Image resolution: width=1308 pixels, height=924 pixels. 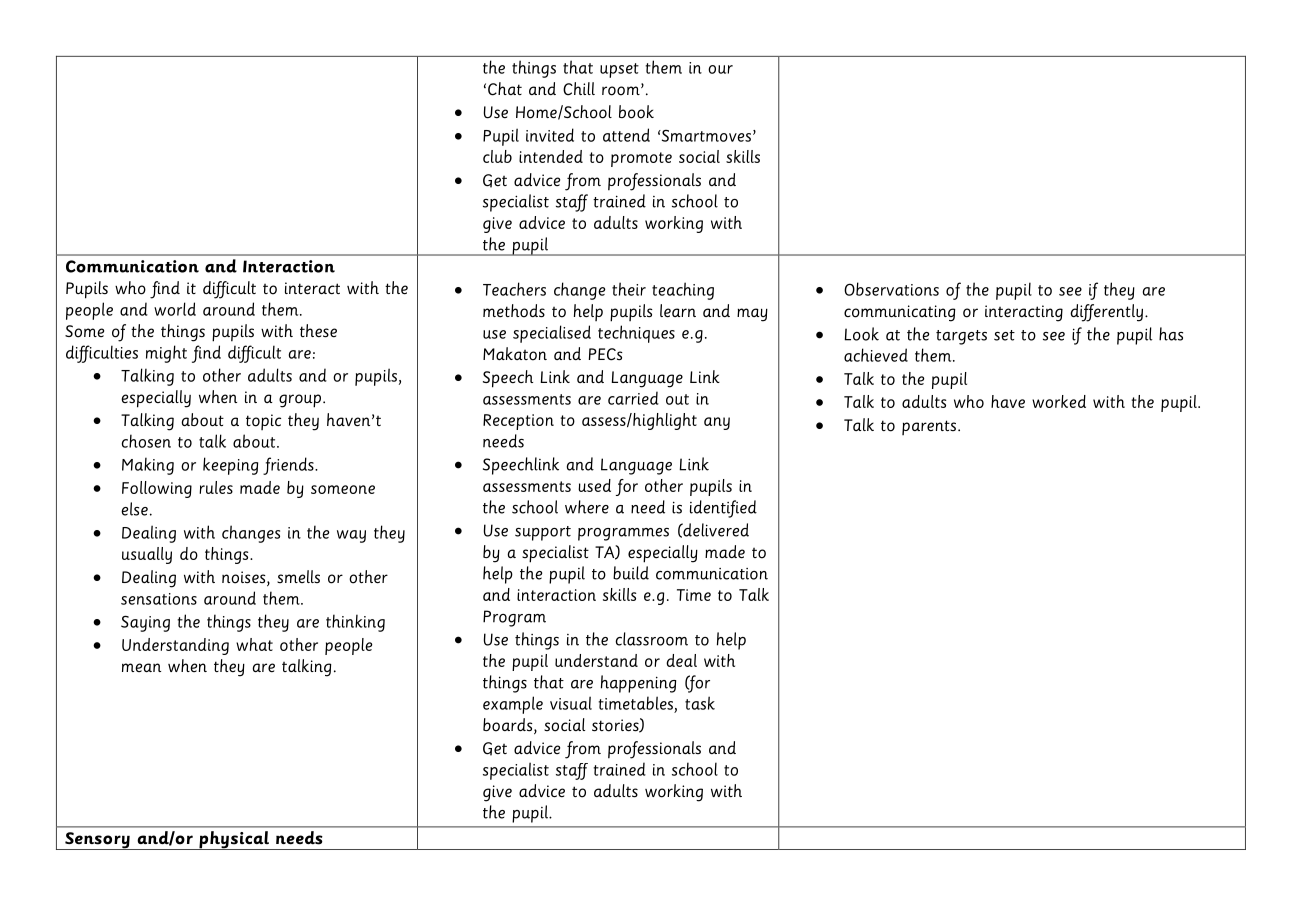 I want to click on used, so click(x=594, y=485).
